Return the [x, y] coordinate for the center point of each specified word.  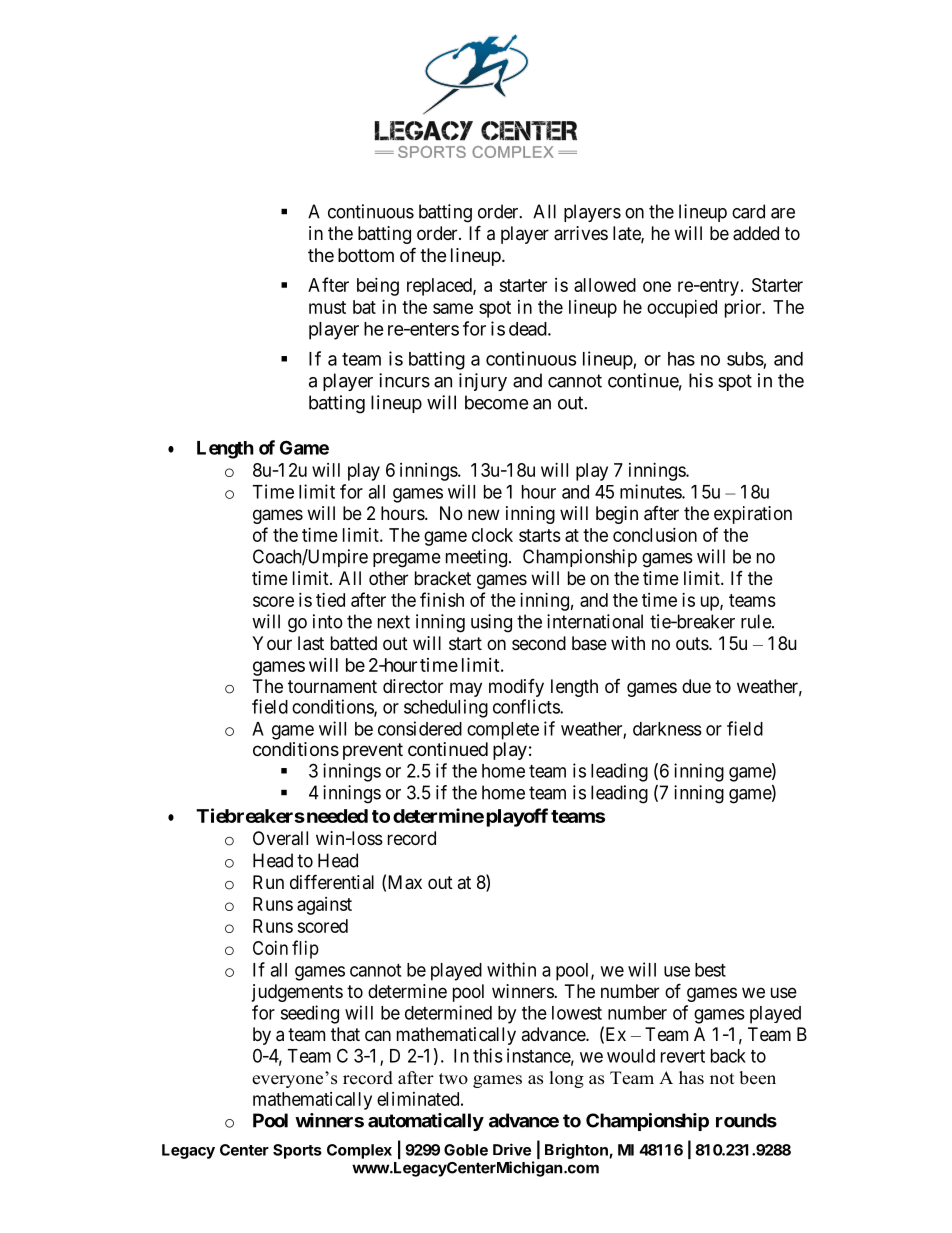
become [496, 402]
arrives [581, 233]
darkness [667, 729]
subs [745, 359]
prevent [373, 751]
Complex [359, 1151]
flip [305, 949]
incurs [404, 380]
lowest [577, 1013]
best [710, 970]
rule [757, 621]
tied [330, 600]
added [756, 233]
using [491, 623]
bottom [366, 255]
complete [503, 731]
